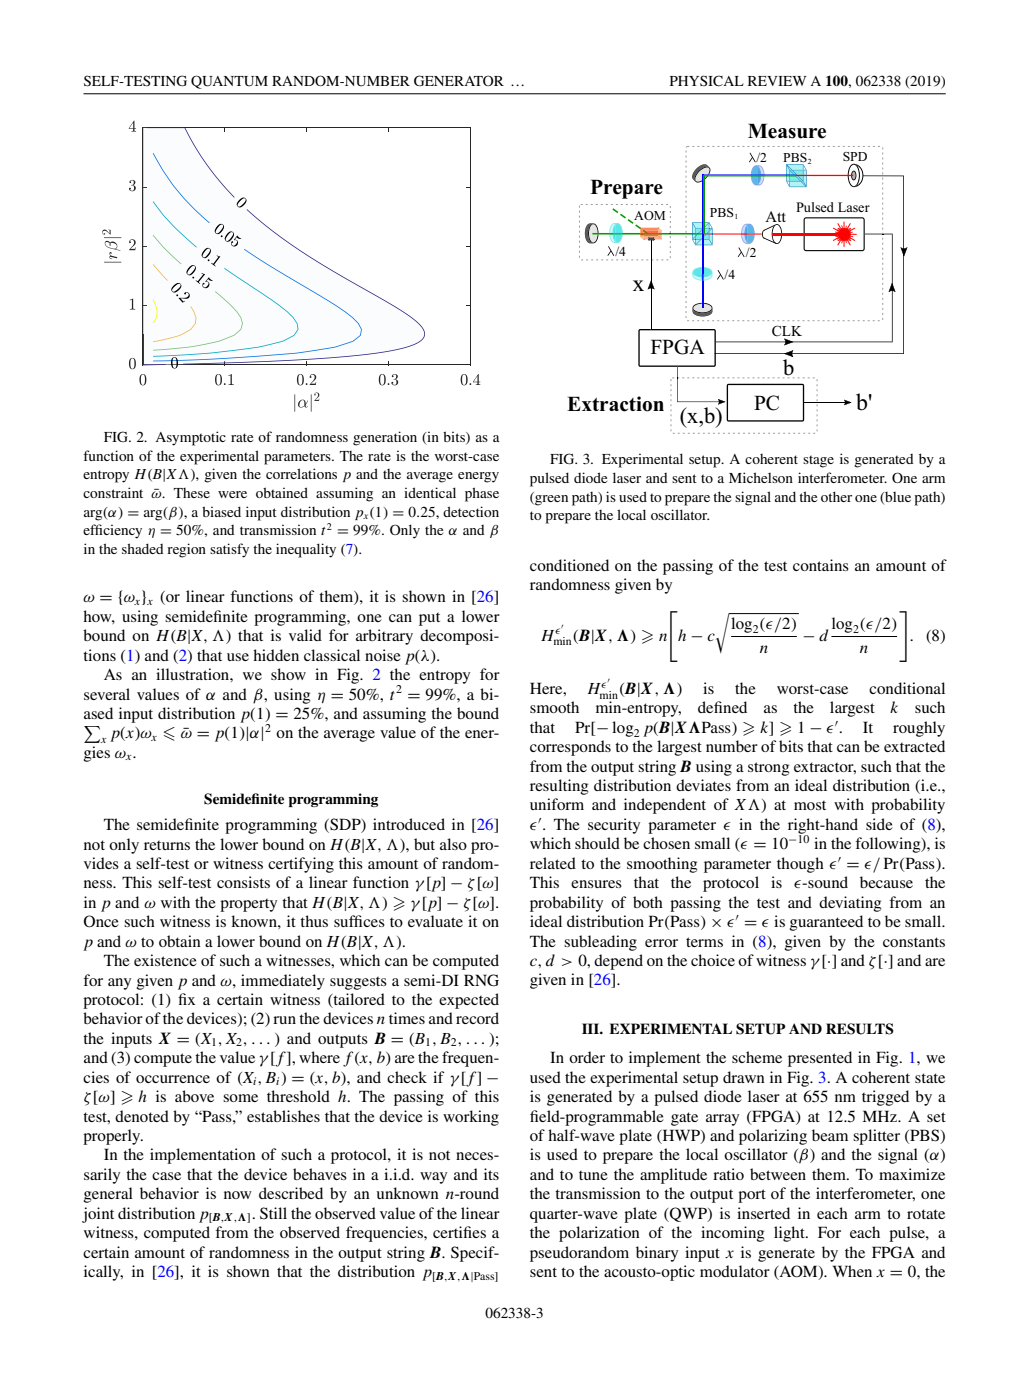  I want to click on These, so click(192, 493).
